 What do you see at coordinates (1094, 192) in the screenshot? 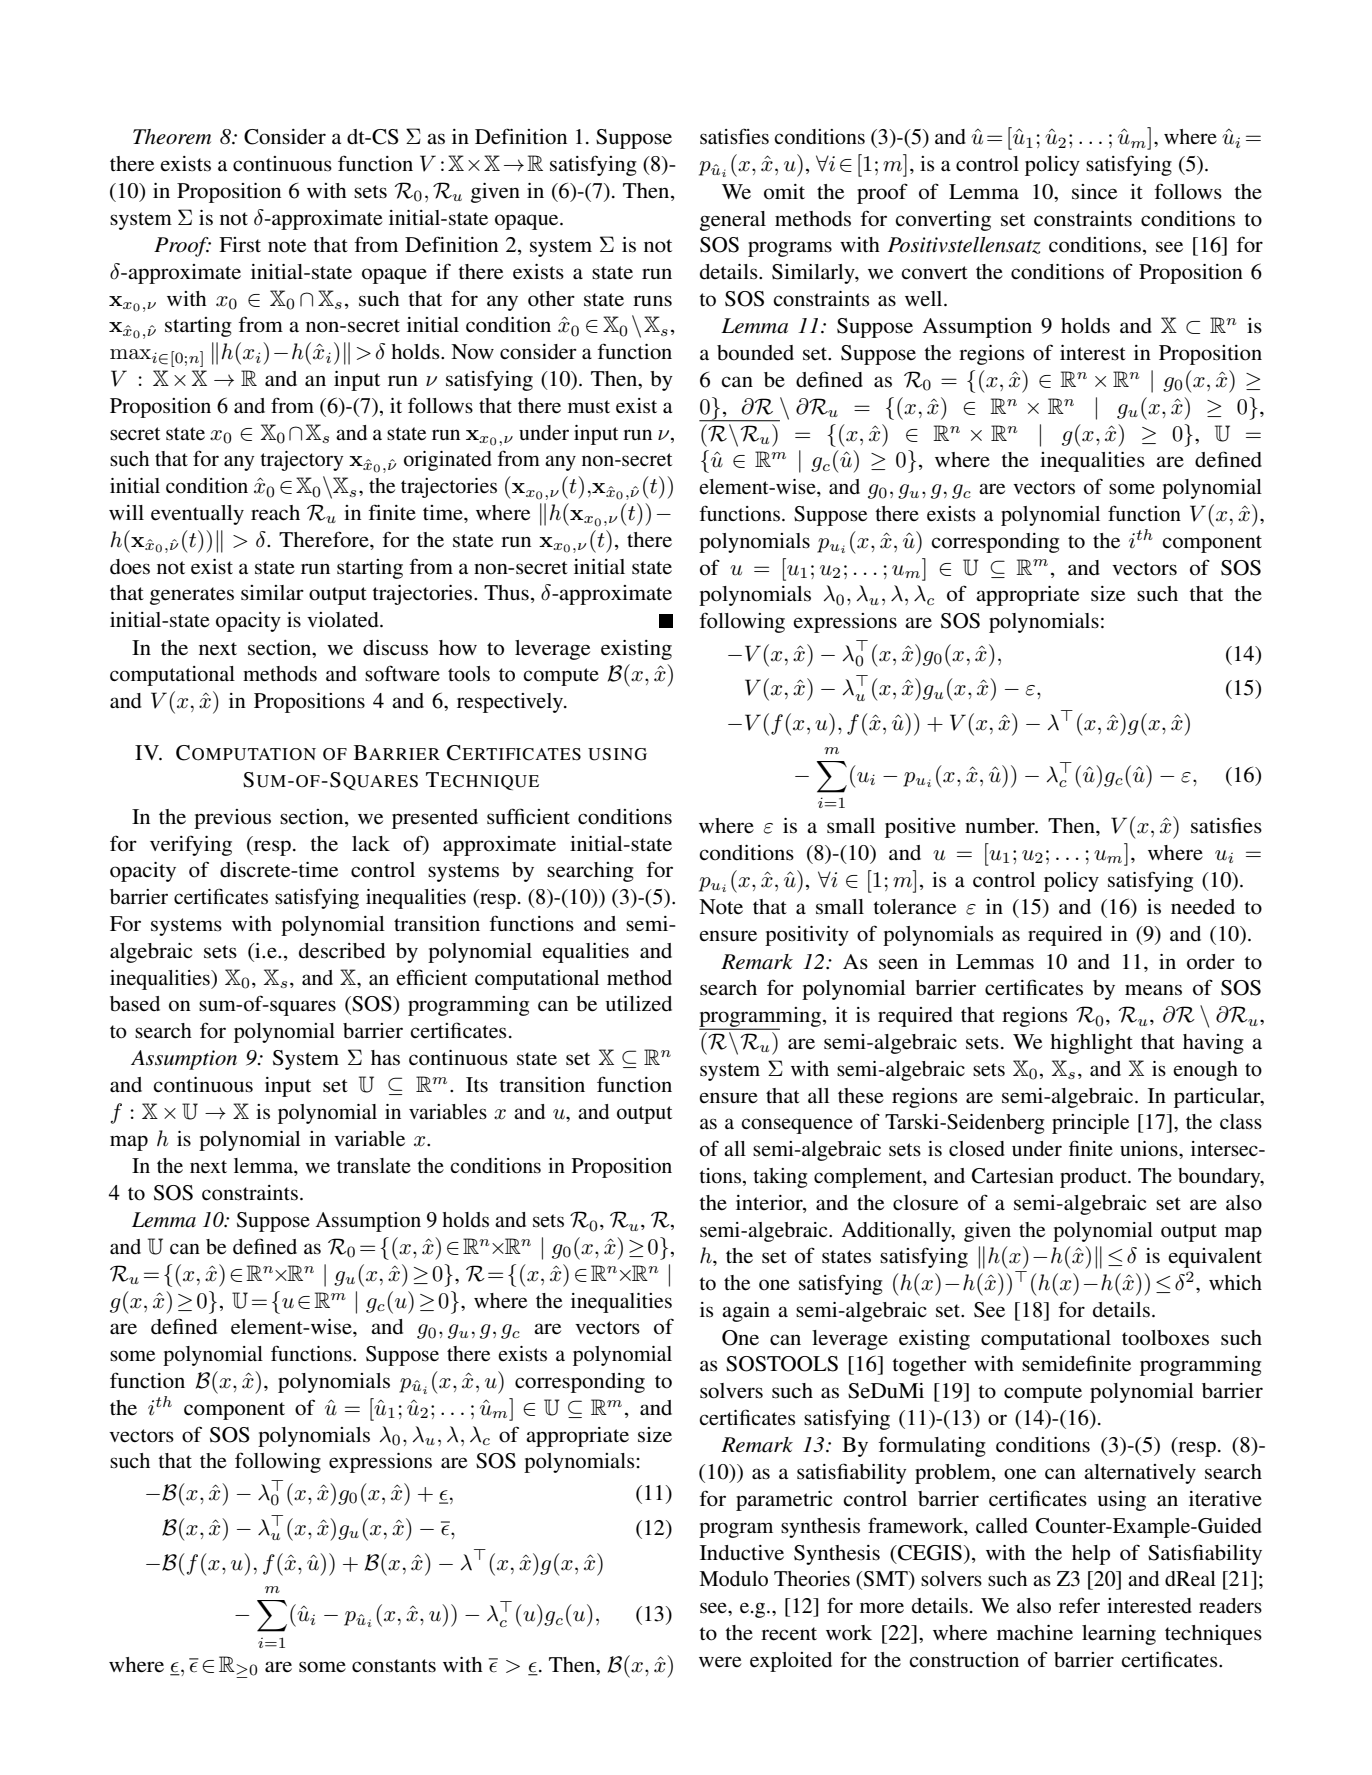
I see `since` at bounding box center [1094, 192].
